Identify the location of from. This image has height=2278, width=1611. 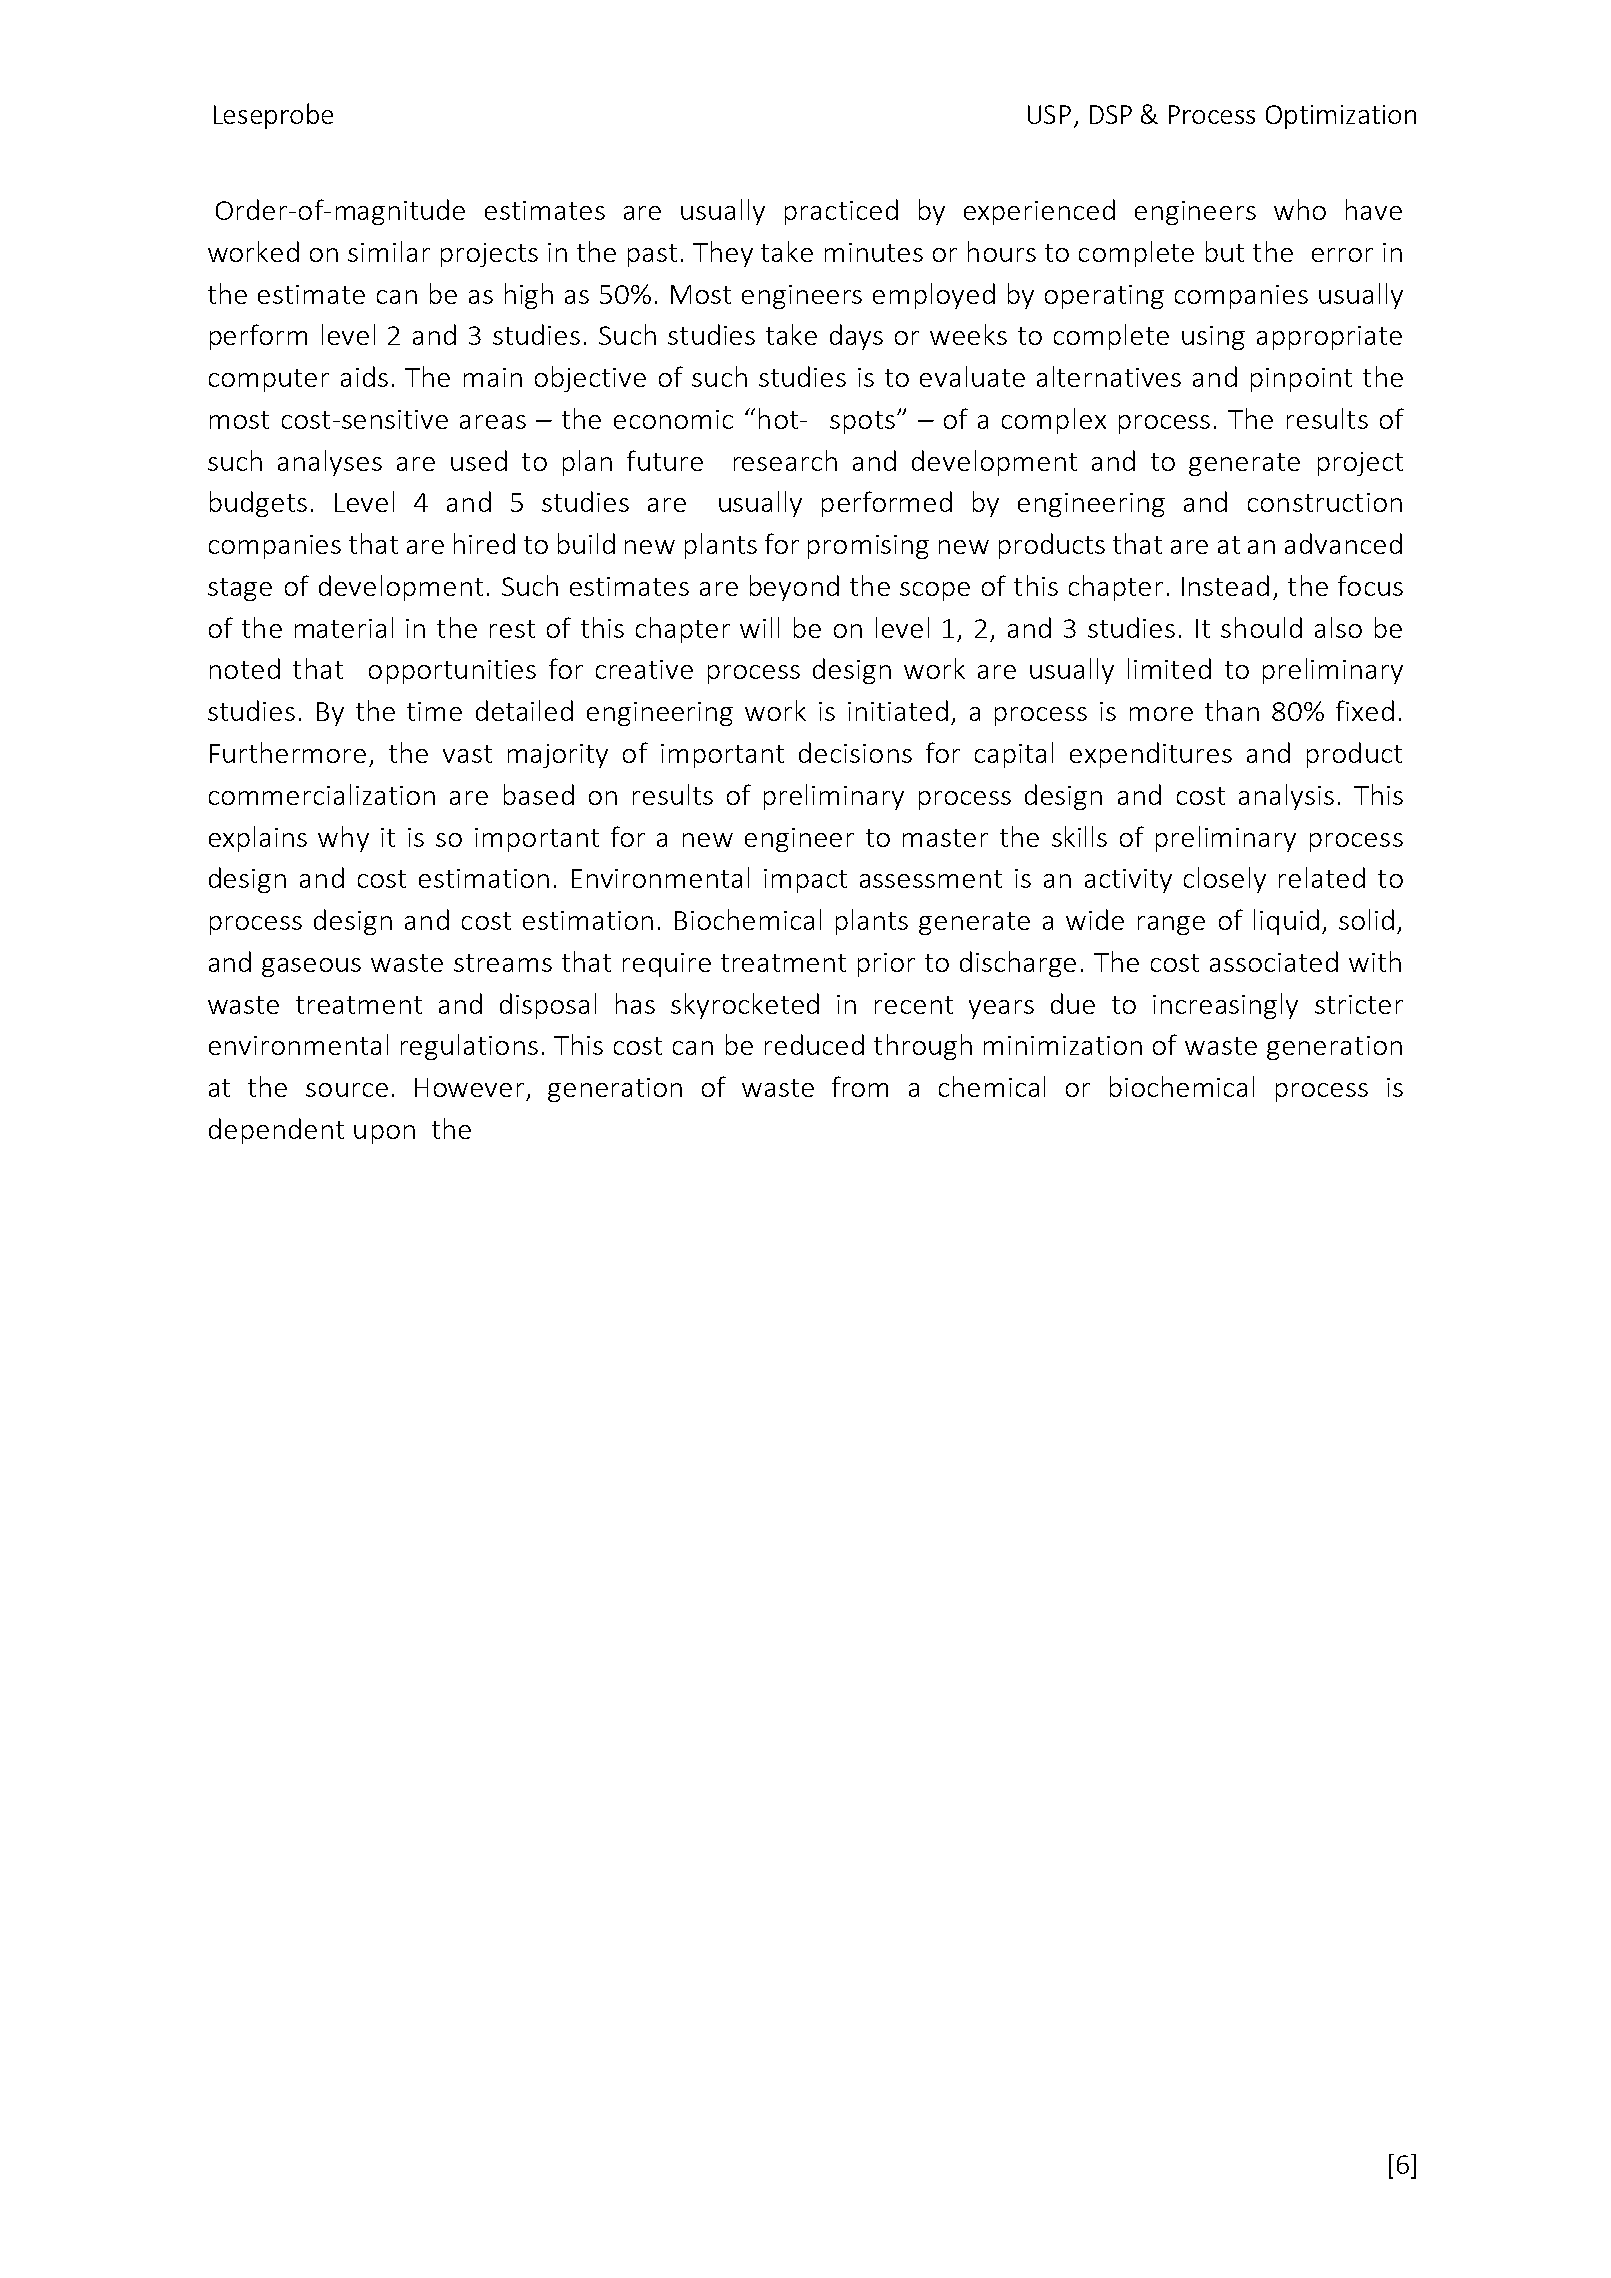
(860, 1086).
